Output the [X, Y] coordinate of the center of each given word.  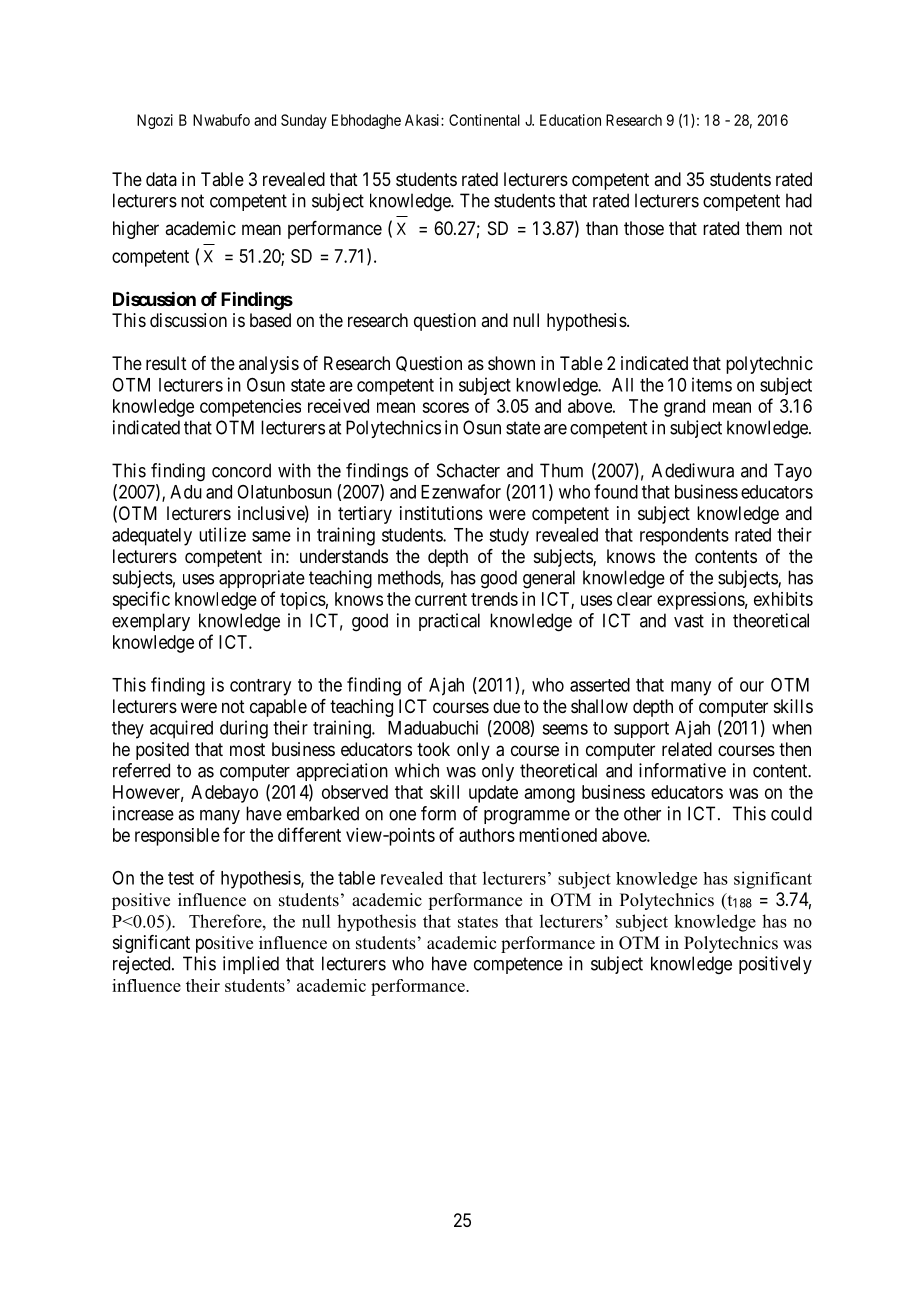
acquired [181, 729]
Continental [484, 120]
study [509, 537]
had [799, 200]
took [433, 749]
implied [251, 965]
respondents [684, 537]
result [166, 363]
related [687, 749]
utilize [222, 534]
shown [511, 363]
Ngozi [155, 121]
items [712, 384]
